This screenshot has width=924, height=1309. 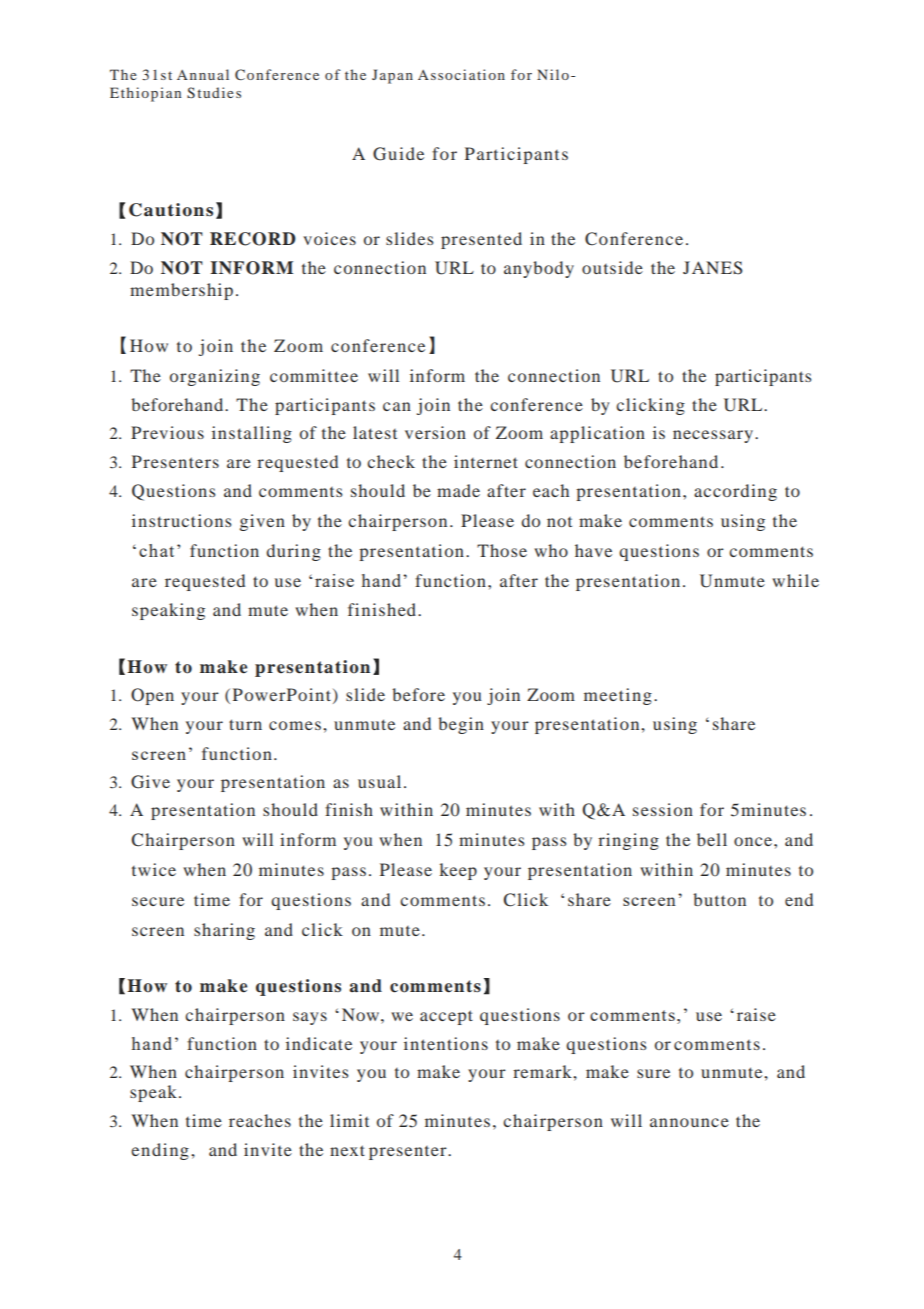 What do you see at coordinates (160, 1151) in the screenshot?
I see `ending` at bounding box center [160, 1151].
